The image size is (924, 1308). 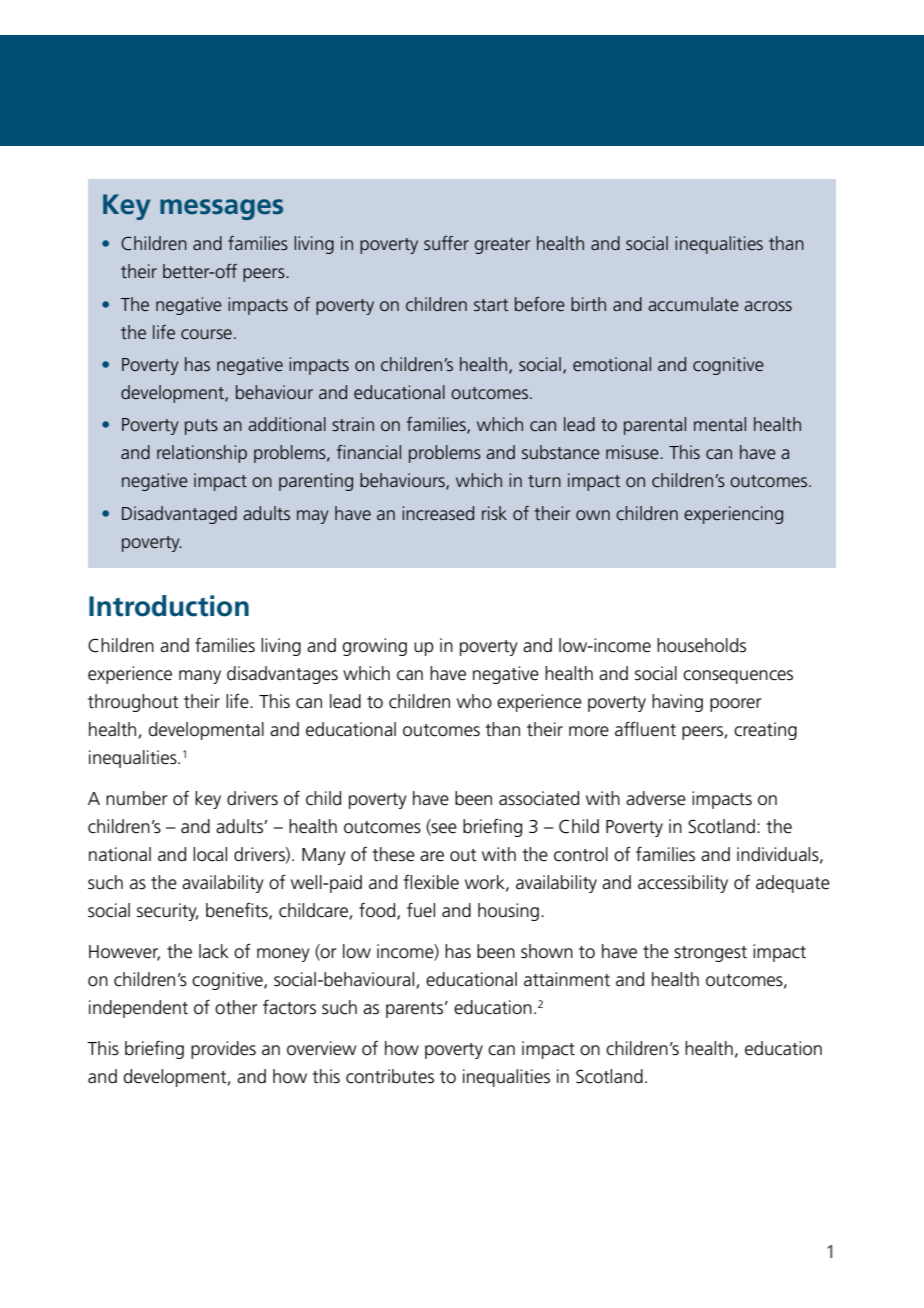 I want to click on suffer, so click(x=446, y=243).
